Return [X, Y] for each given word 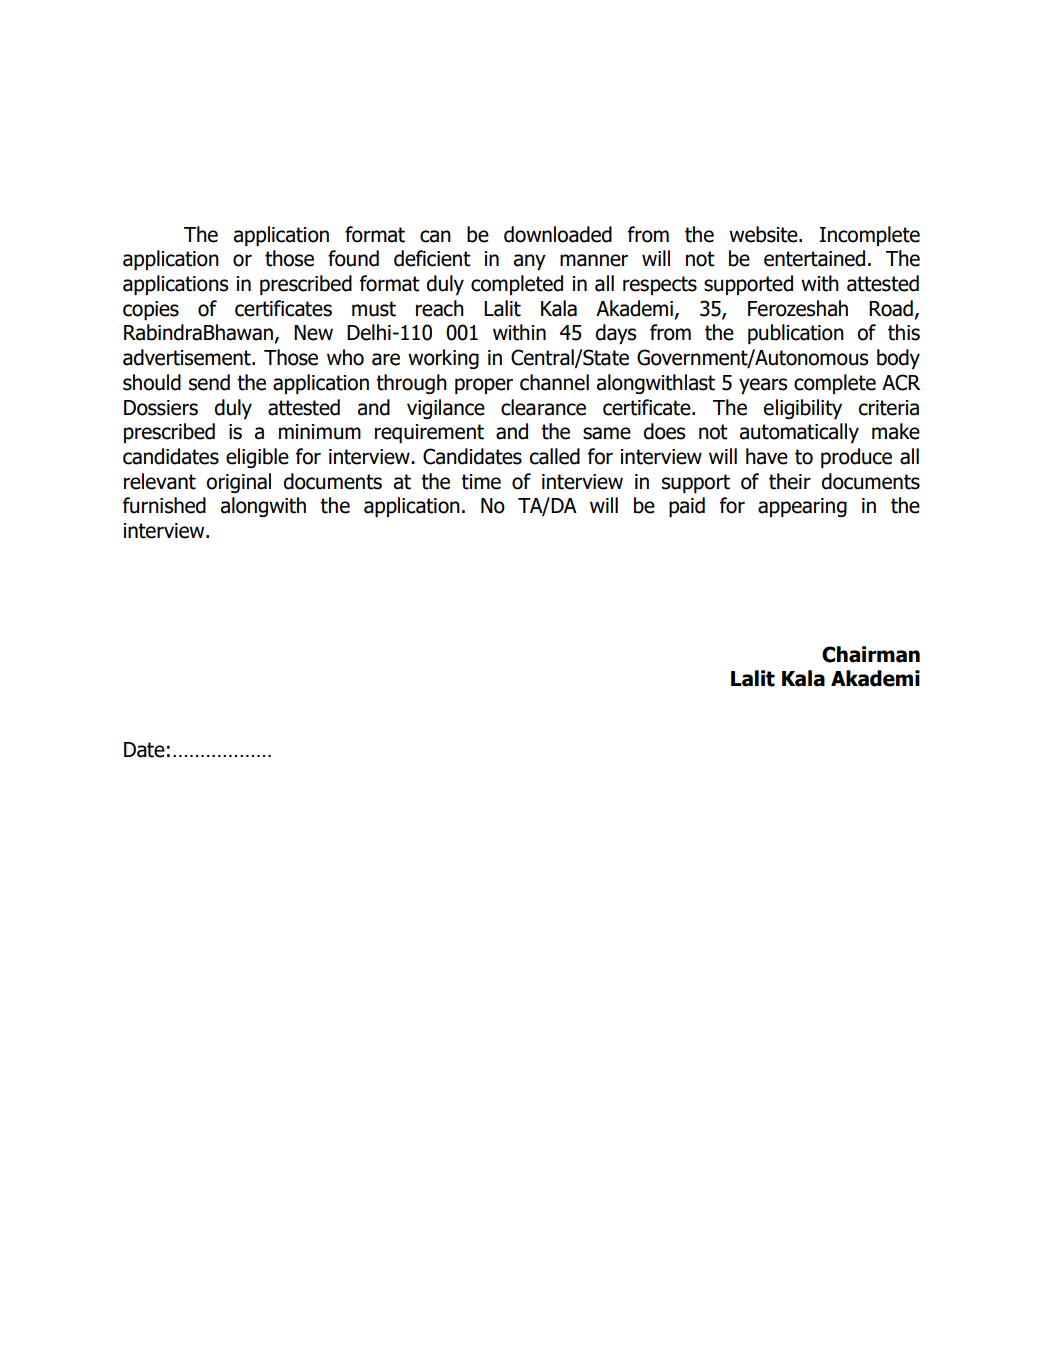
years [763, 386]
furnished [164, 505]
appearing [802, 507]
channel [554, 382]
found [353, 258]
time [481, 482]
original [238, 483]
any [530, 262]
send [209, 382]
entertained [814, 258]
